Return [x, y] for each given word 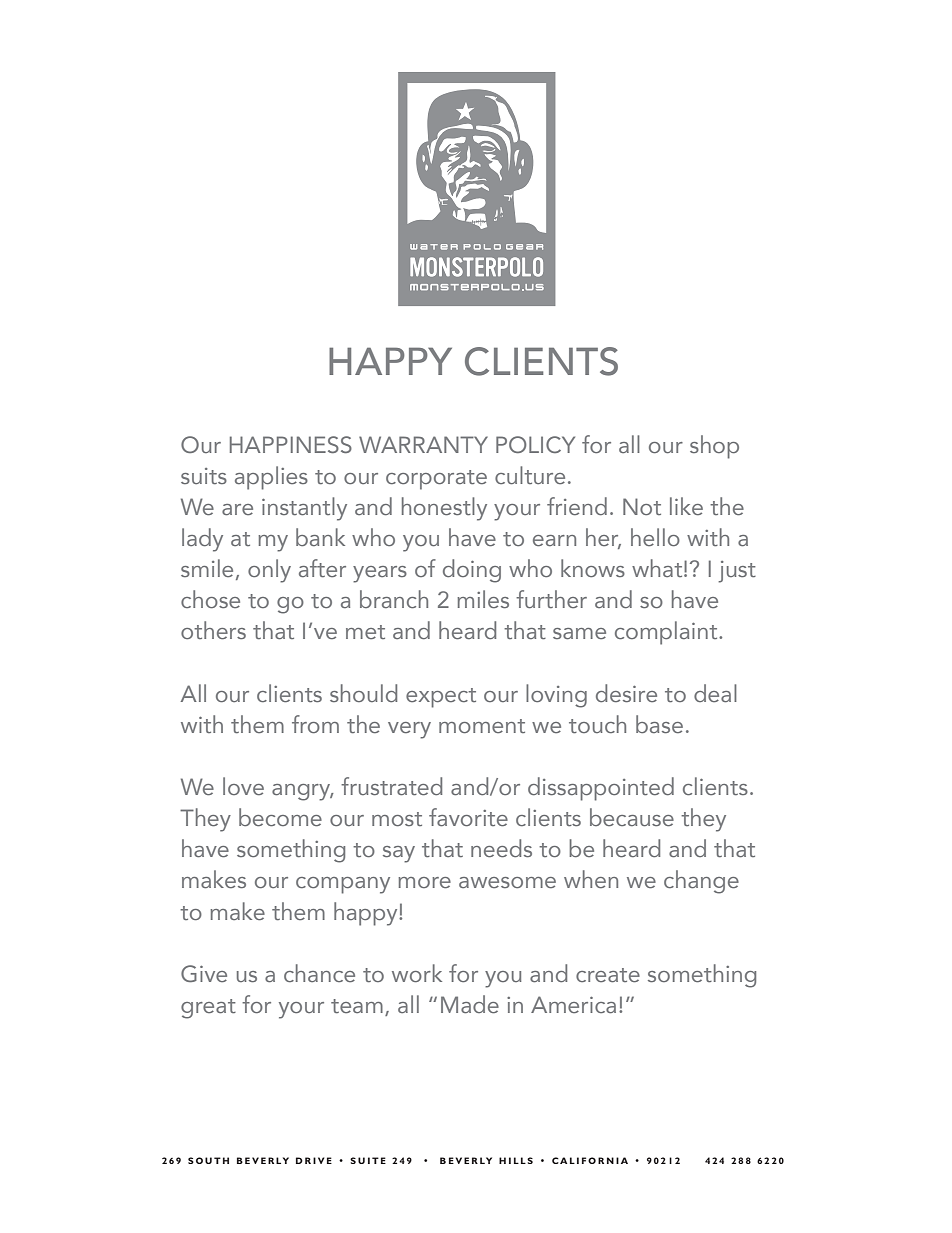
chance [319, 973]
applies [271, 478]
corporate [436, 480]
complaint [667, 633]
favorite [468, 817]
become [280, 817]
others [213, 630]
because [632, 817]
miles [483, 599]
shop [714, 447]
